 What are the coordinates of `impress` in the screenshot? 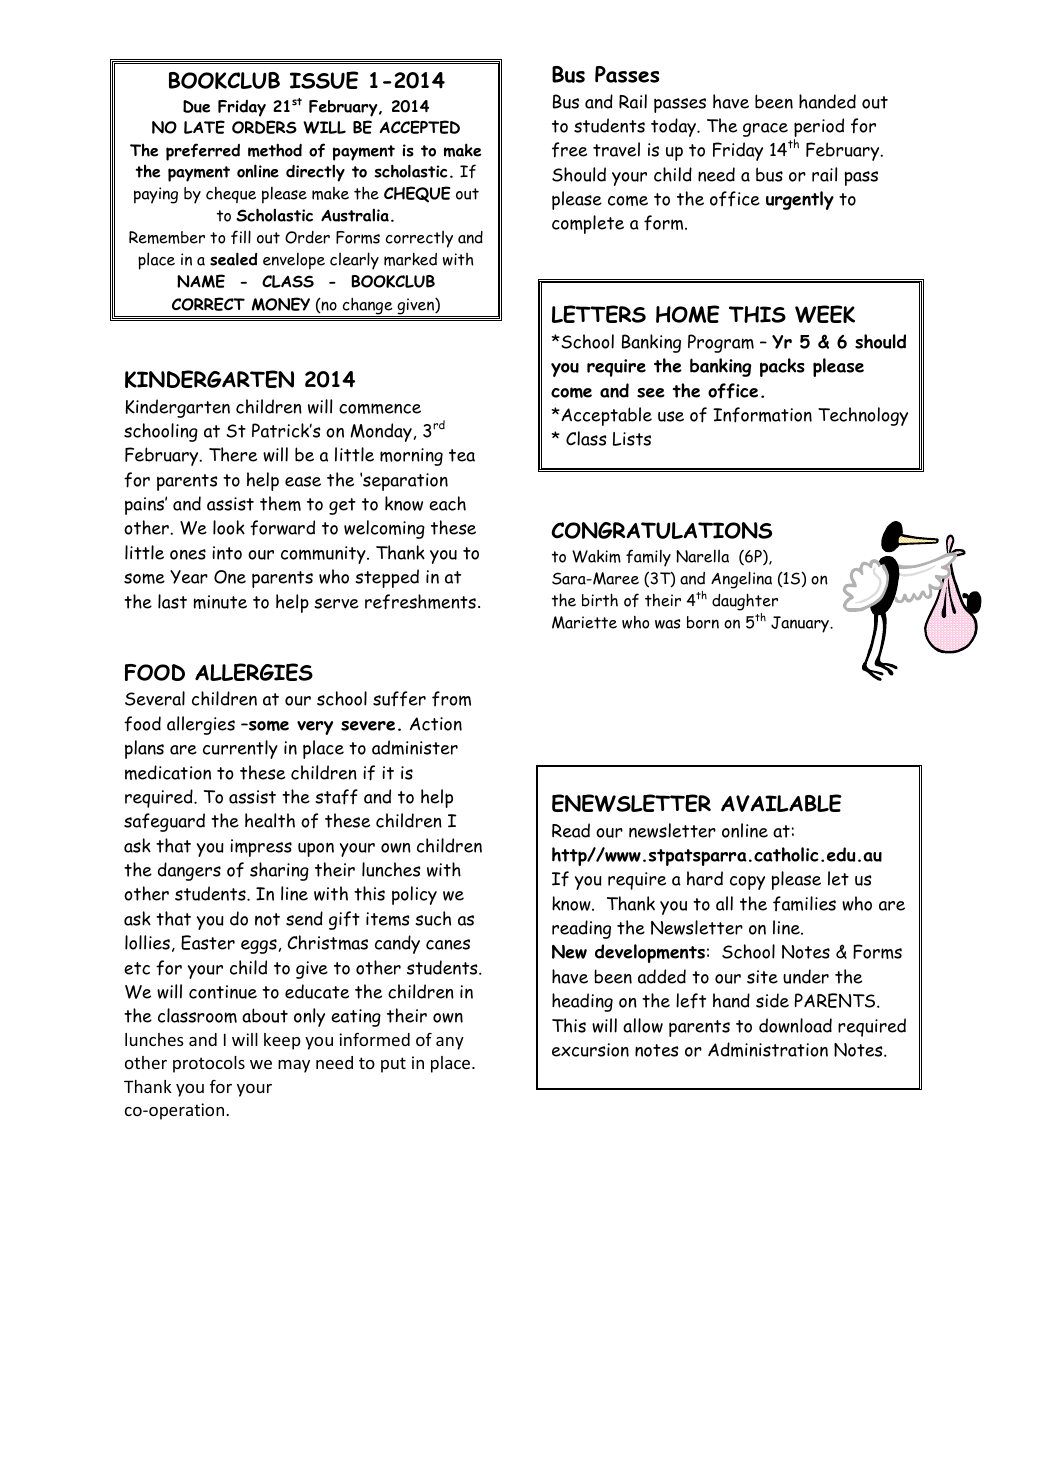 It's located at (261, 848).
